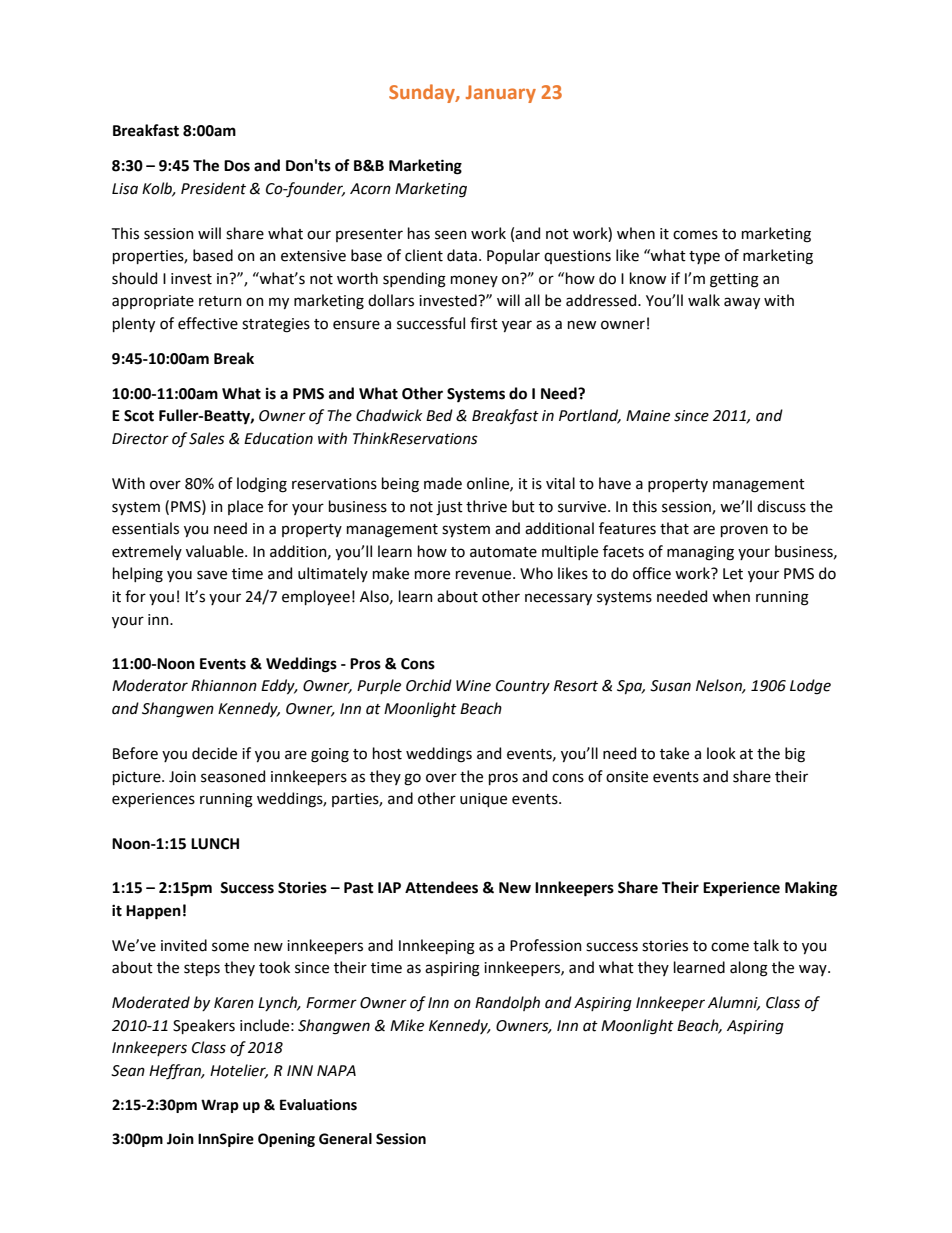  What do you see at coordinates (407, 1025) in the image?
I see `Mike` at bounding box center [407, 1025].
